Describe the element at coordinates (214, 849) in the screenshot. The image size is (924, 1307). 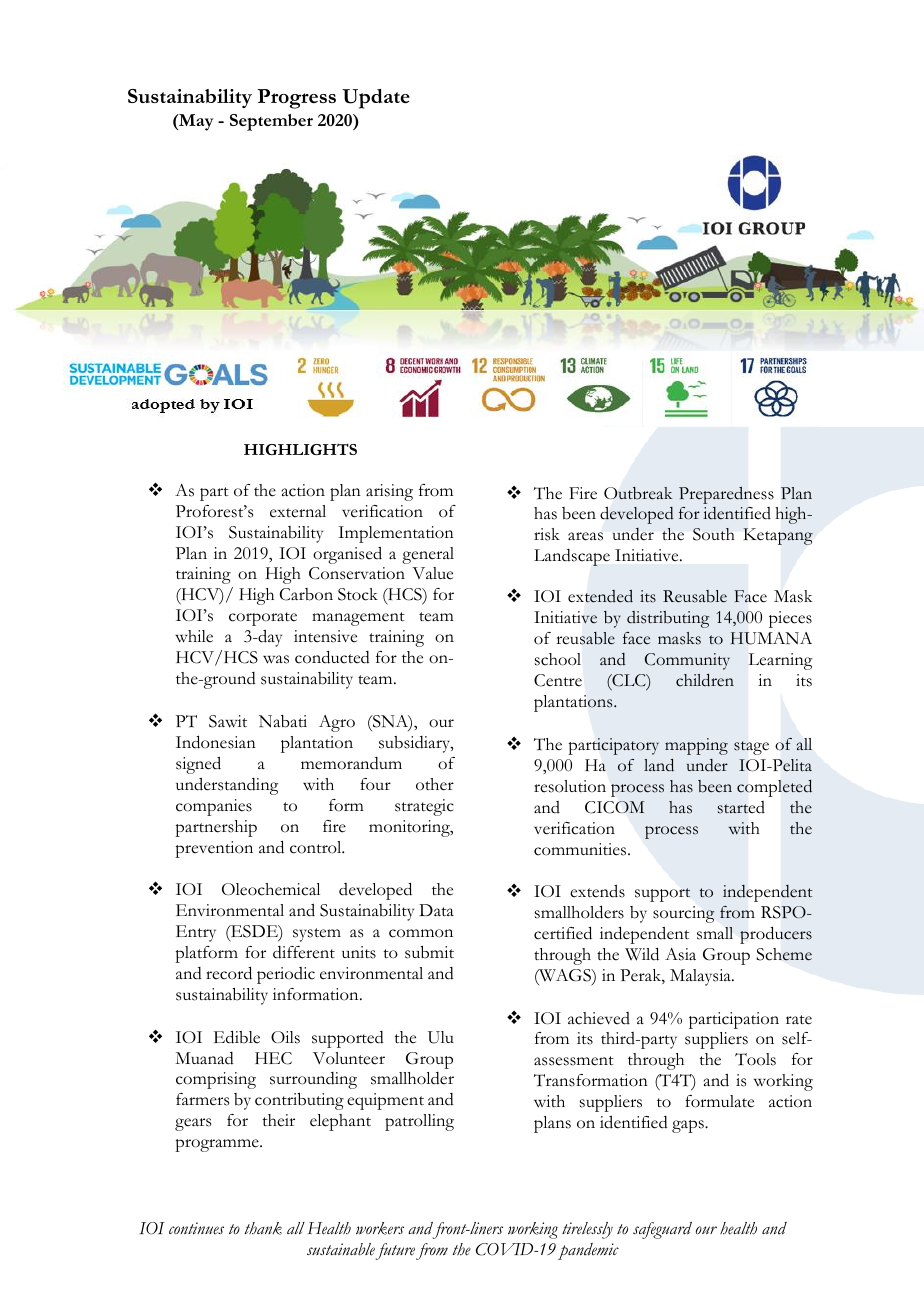
I see `prevention` at that location.
